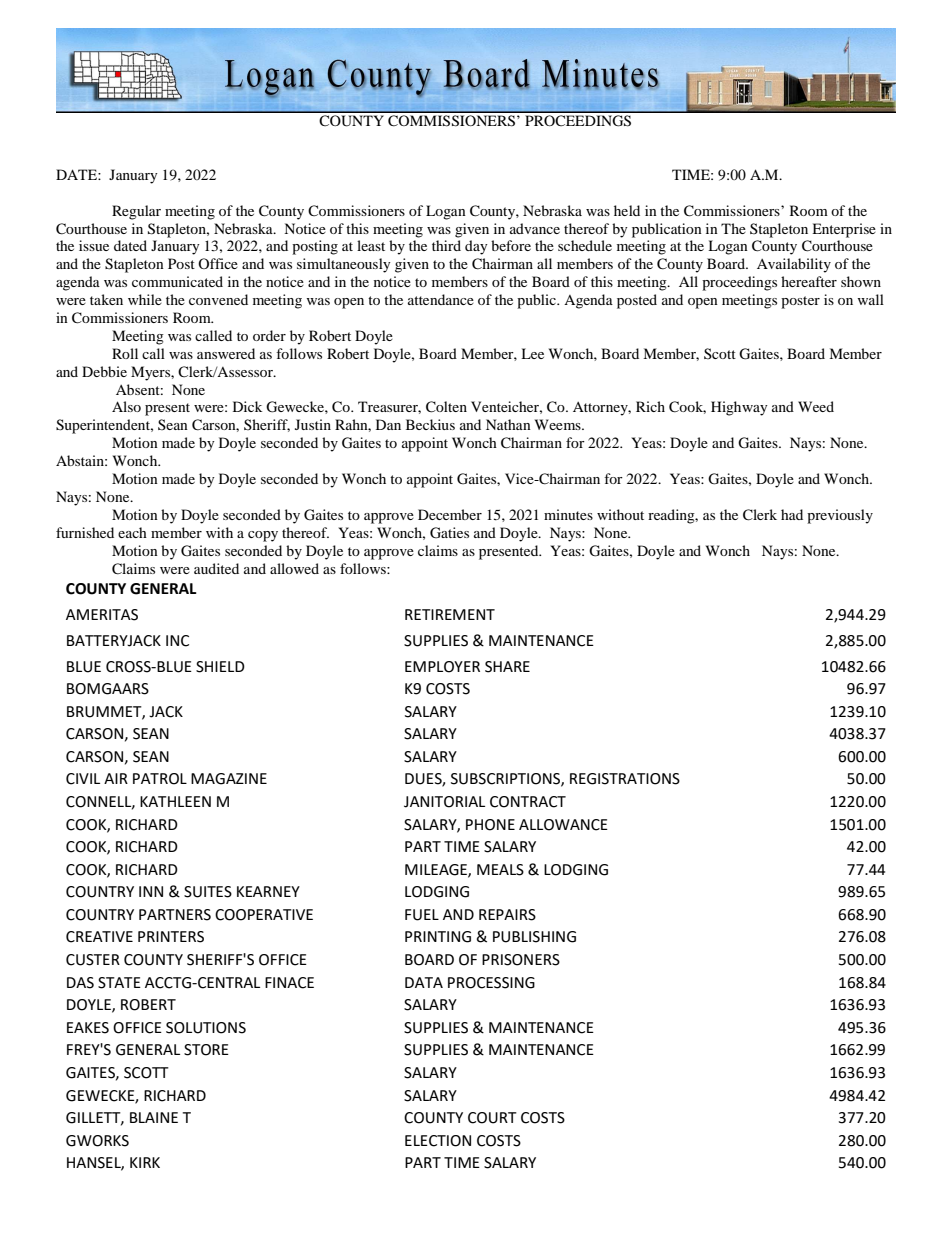 The image size is (952, 1233). I want to click on REGISTRATIONS, so click(625, 779).
